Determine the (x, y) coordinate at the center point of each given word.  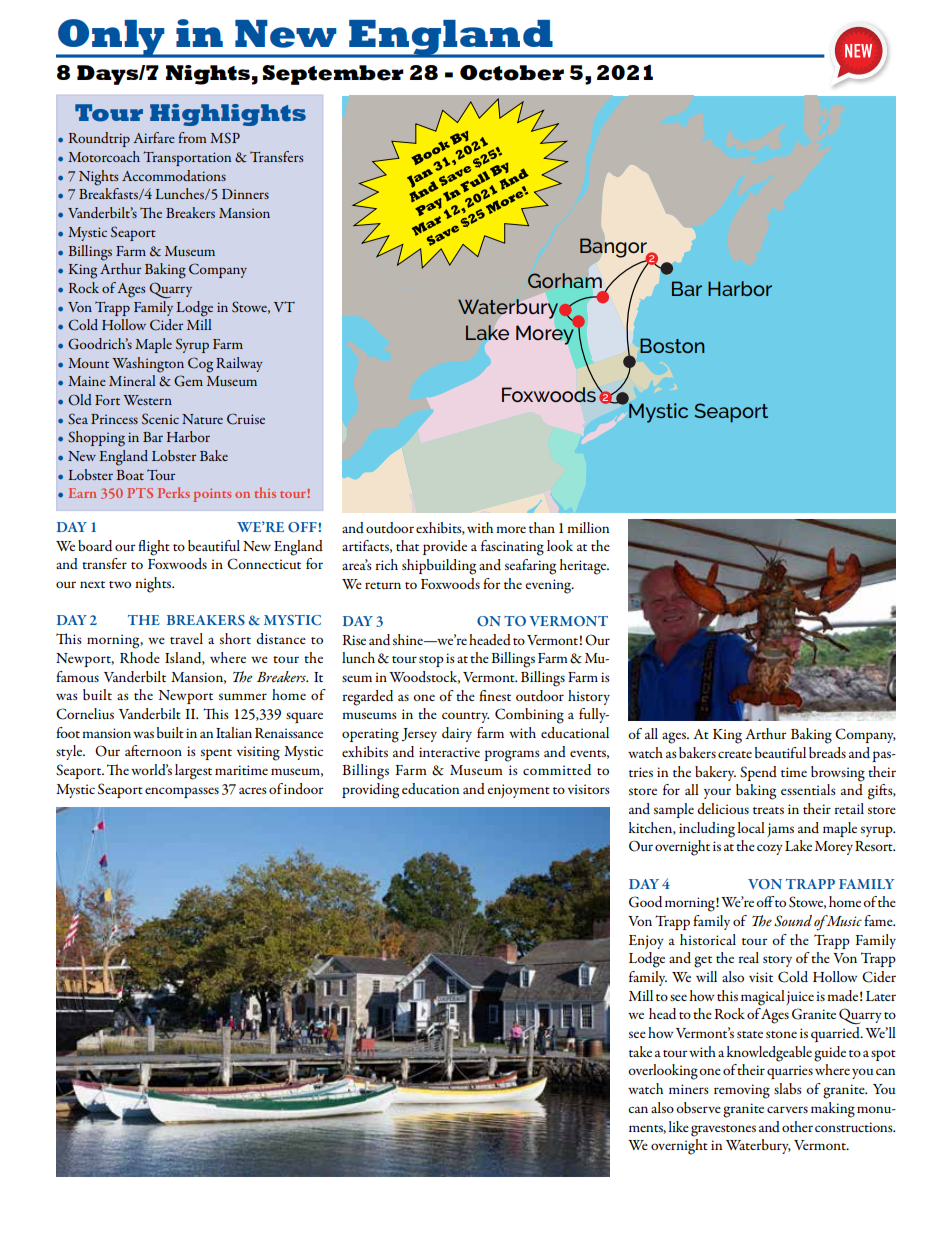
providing (370, 791)
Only (111, 38)
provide (445, 547)
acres (253, 790)
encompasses (182, 792)
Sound (793, 921)
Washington (148, 365)
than (542, 527)
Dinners (245, 194)
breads (827, 752)
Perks (174, 492)
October (512, 73)
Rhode (140, 657)
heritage (584, 567)
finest (495, 695)
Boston (672, 345)
